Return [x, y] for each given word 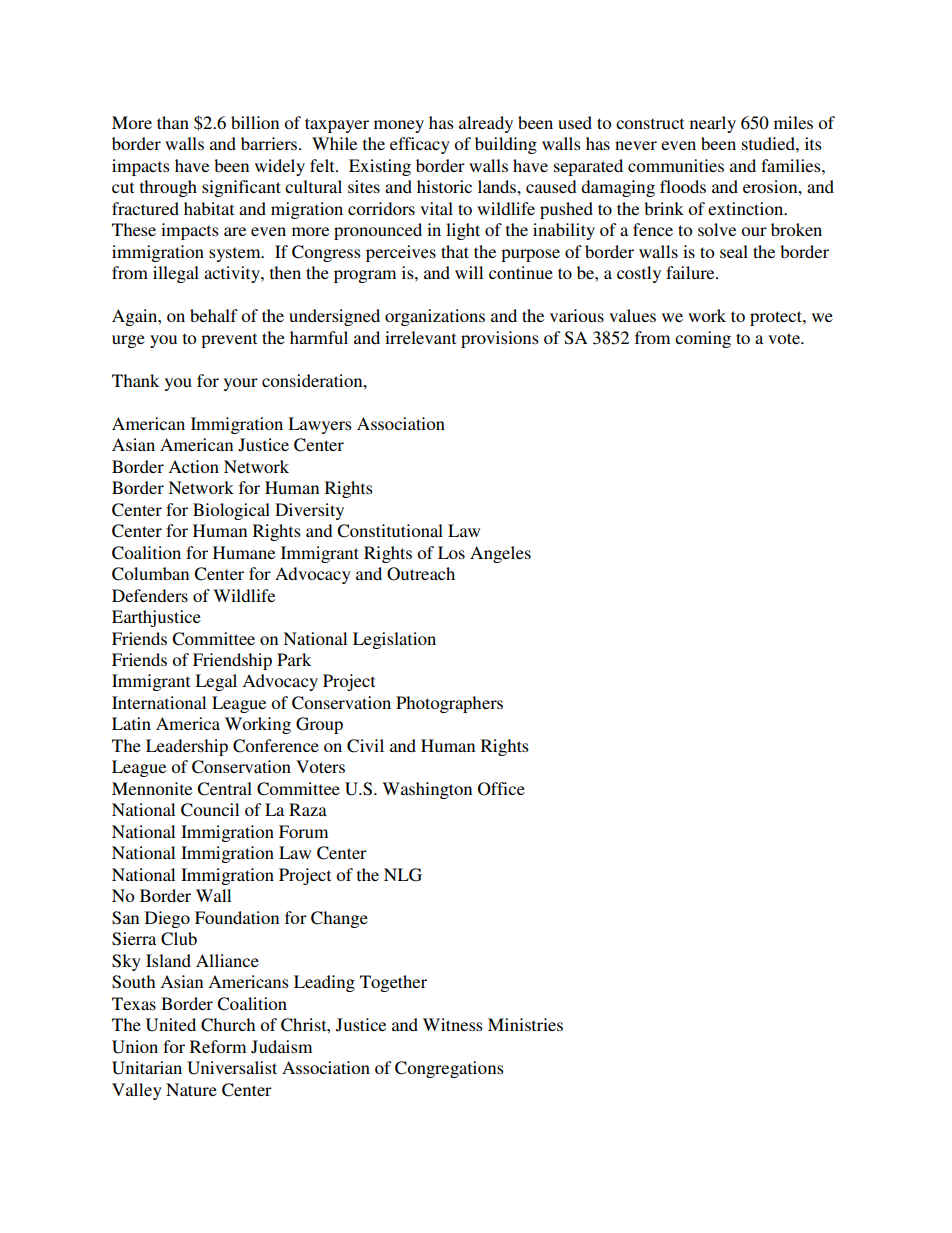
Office [501, 789]
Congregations [449, 1069]
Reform [218, 1046]
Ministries [525, 1024]
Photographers [449, 704]
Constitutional [390, 531]
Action [193, 466]
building [506, 145]
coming [703, 339]
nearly [713, 124]
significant [241, 188]
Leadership [187, 747]
